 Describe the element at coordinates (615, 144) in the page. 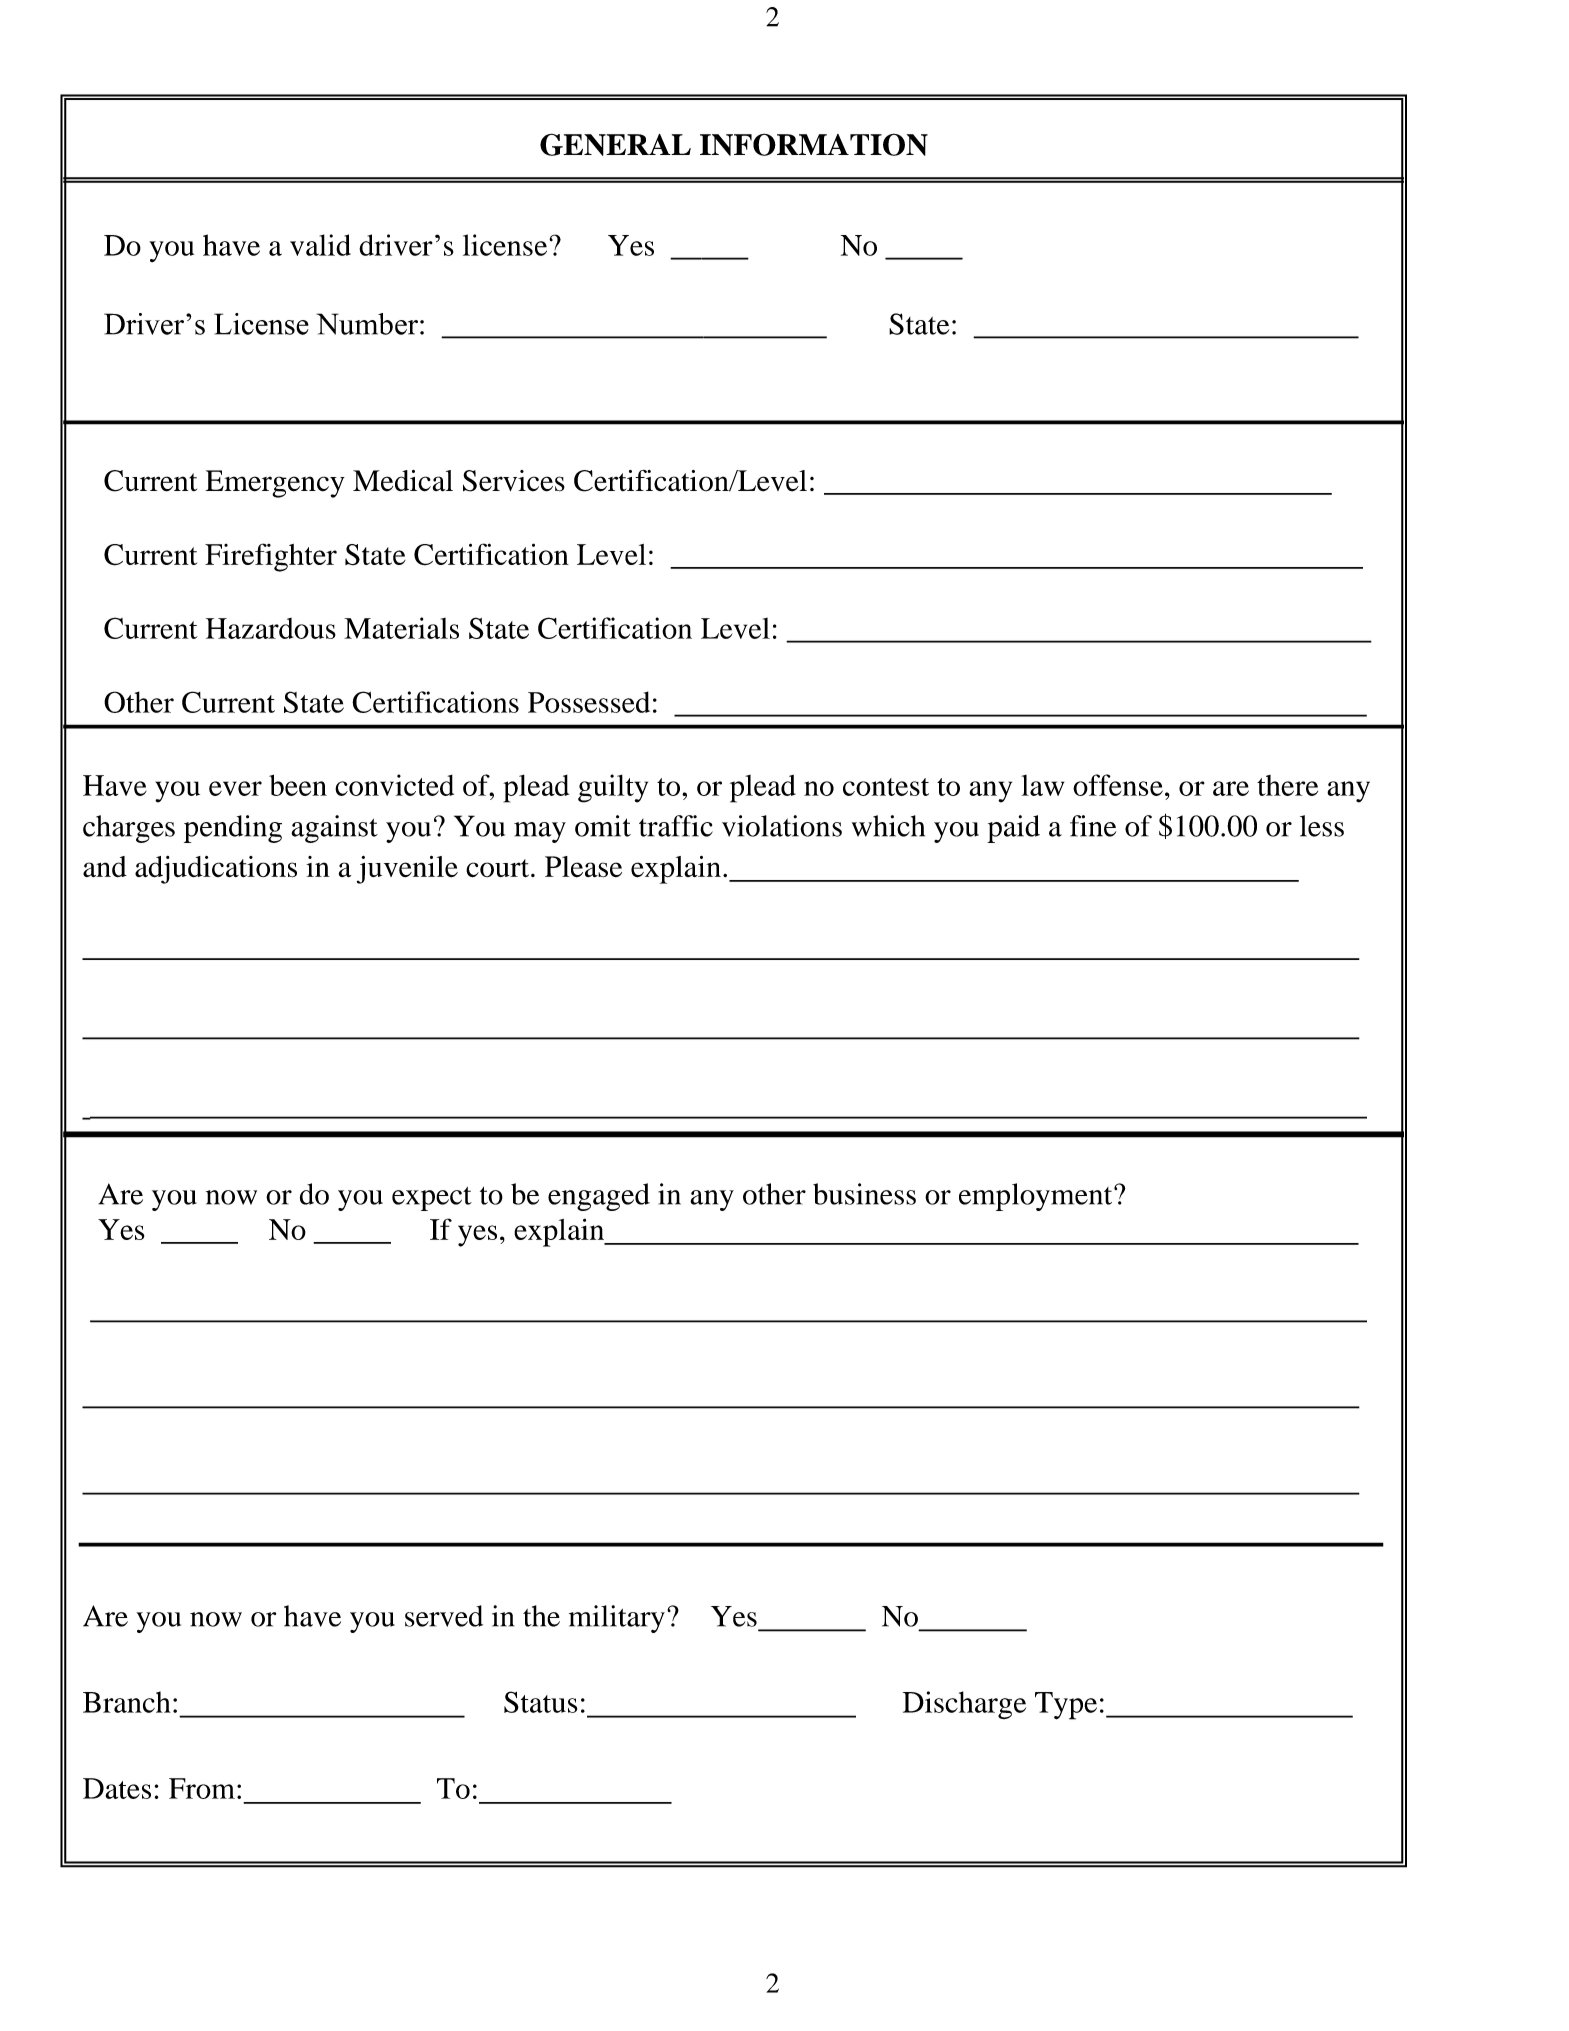

I see `GENERAL` at that location.
